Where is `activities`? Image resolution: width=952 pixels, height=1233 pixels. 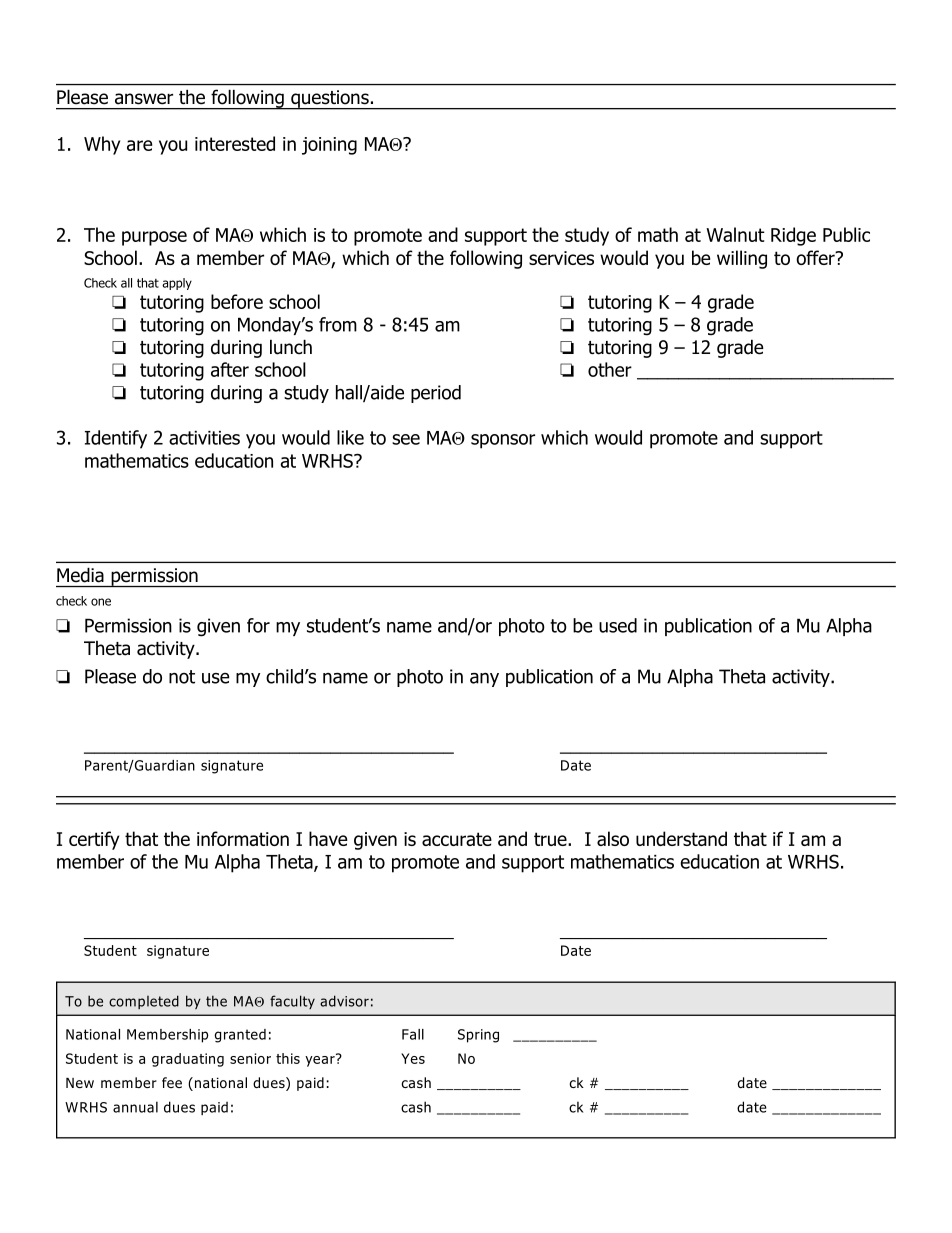
activities is located at coordinates (204, 438).
